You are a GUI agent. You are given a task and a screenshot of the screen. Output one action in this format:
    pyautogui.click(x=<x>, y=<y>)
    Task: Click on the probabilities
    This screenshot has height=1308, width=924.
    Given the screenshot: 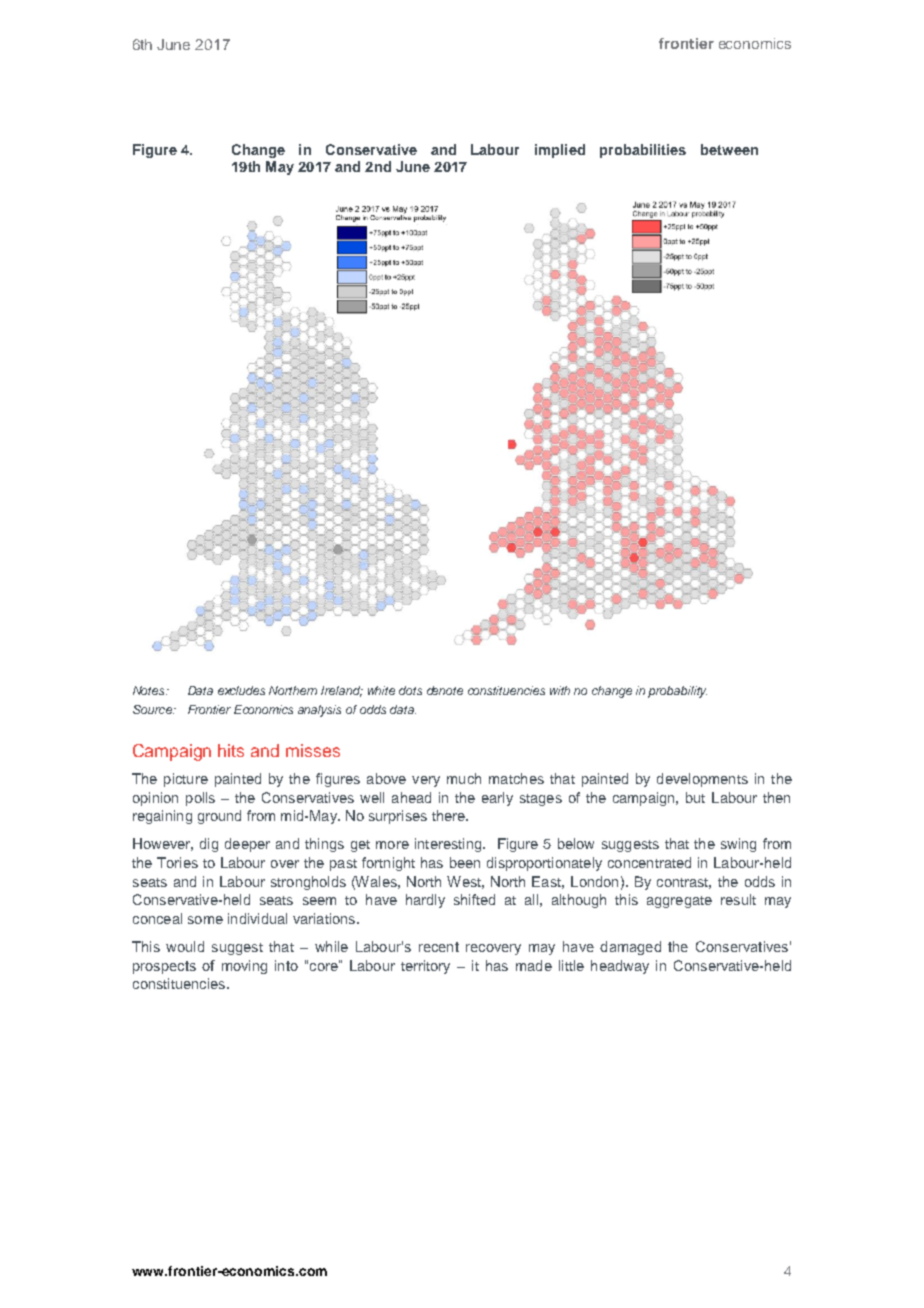 What is the action you would take?
    pyautogui.click(x=643, y=151)
